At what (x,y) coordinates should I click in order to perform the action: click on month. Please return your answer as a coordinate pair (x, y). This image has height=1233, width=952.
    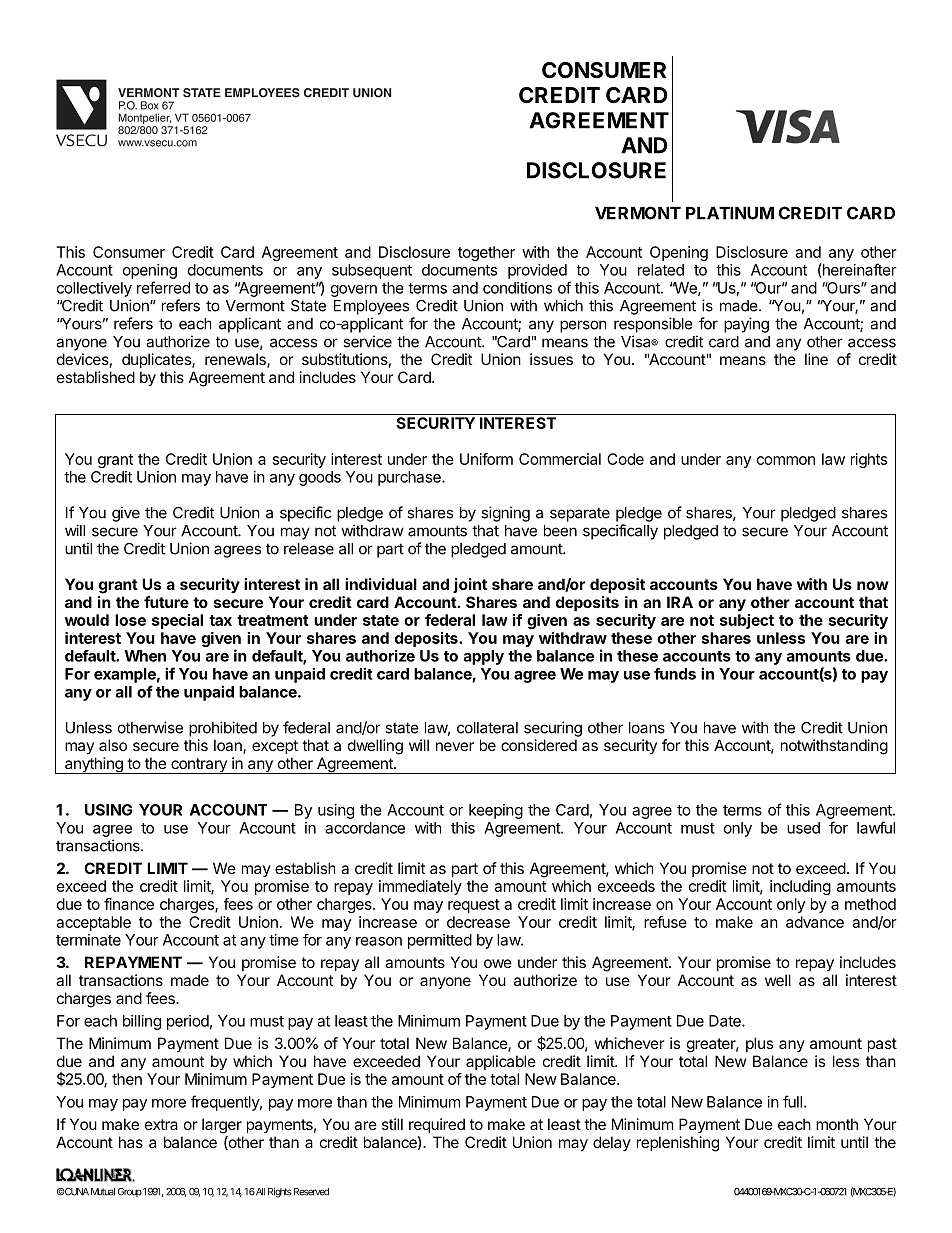
    Looking at the image, I should click on (837, 1124).
